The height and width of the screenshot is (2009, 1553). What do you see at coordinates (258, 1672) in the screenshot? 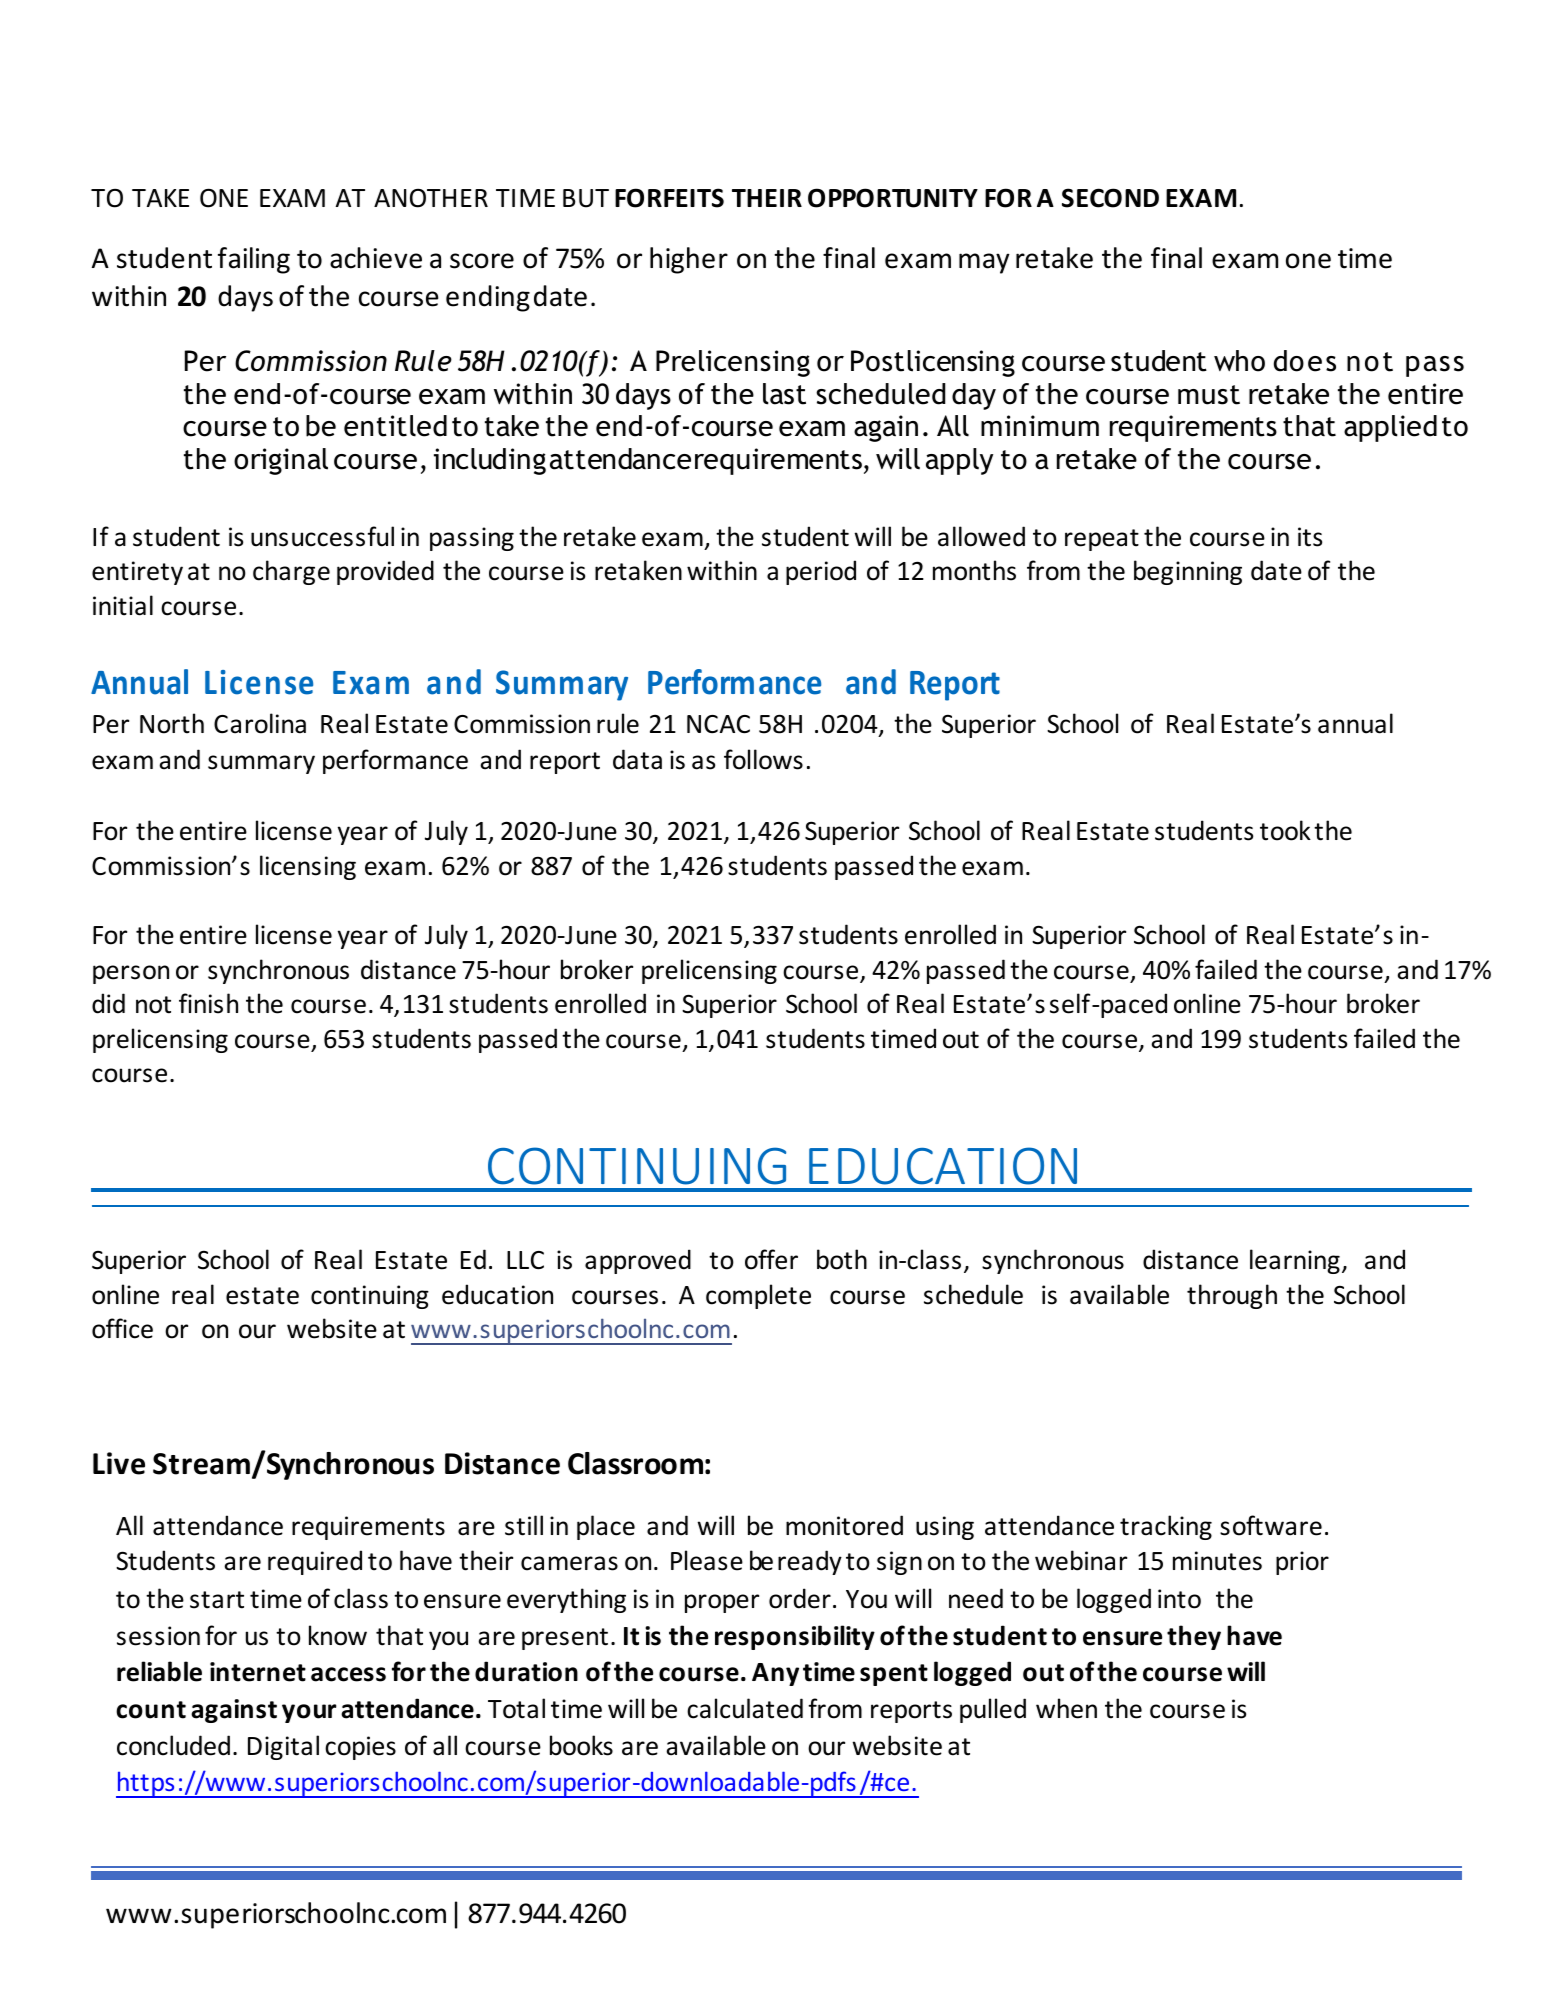
I see `internet` at bounding box center [258, 1672].
